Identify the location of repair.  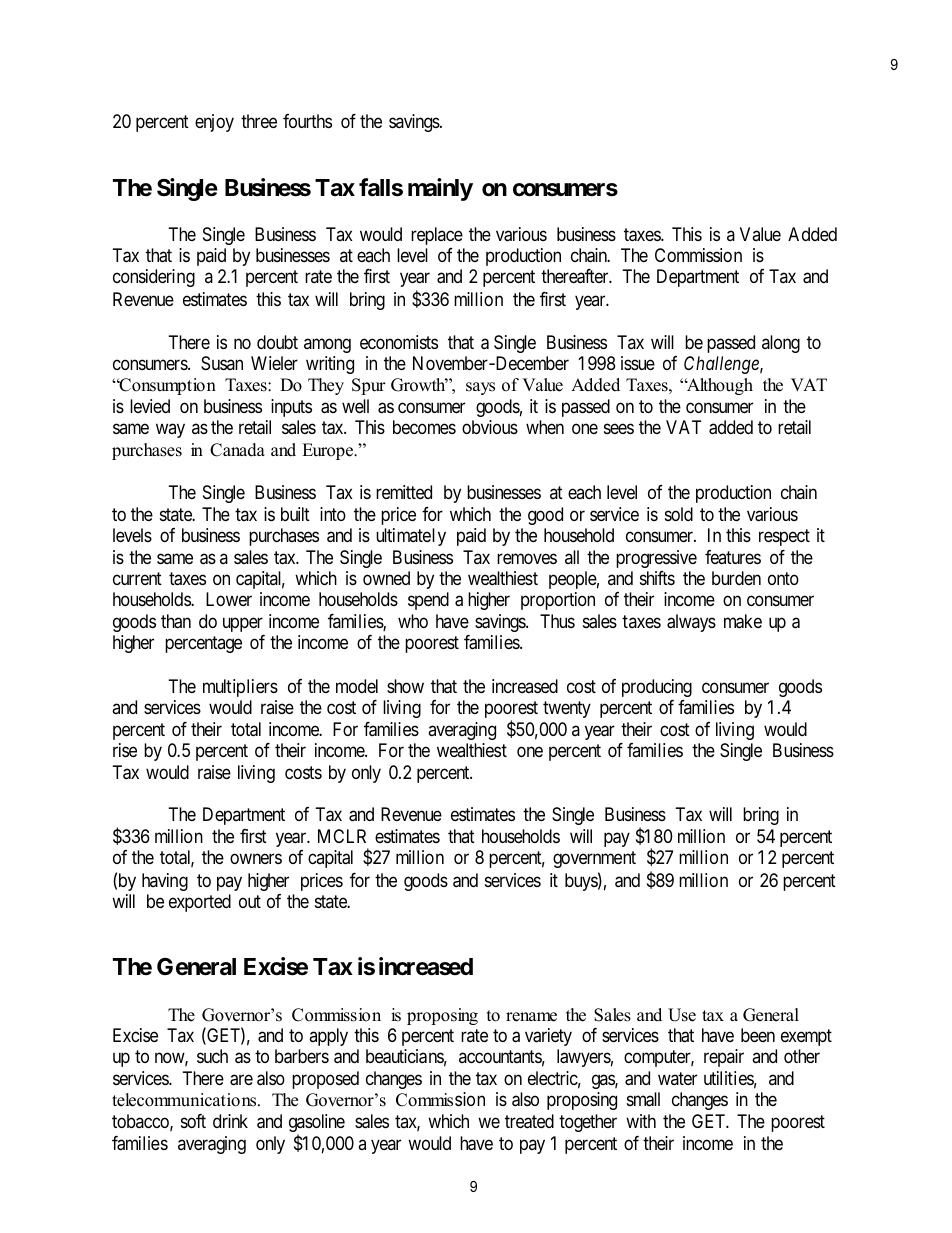
(724, 1058).
